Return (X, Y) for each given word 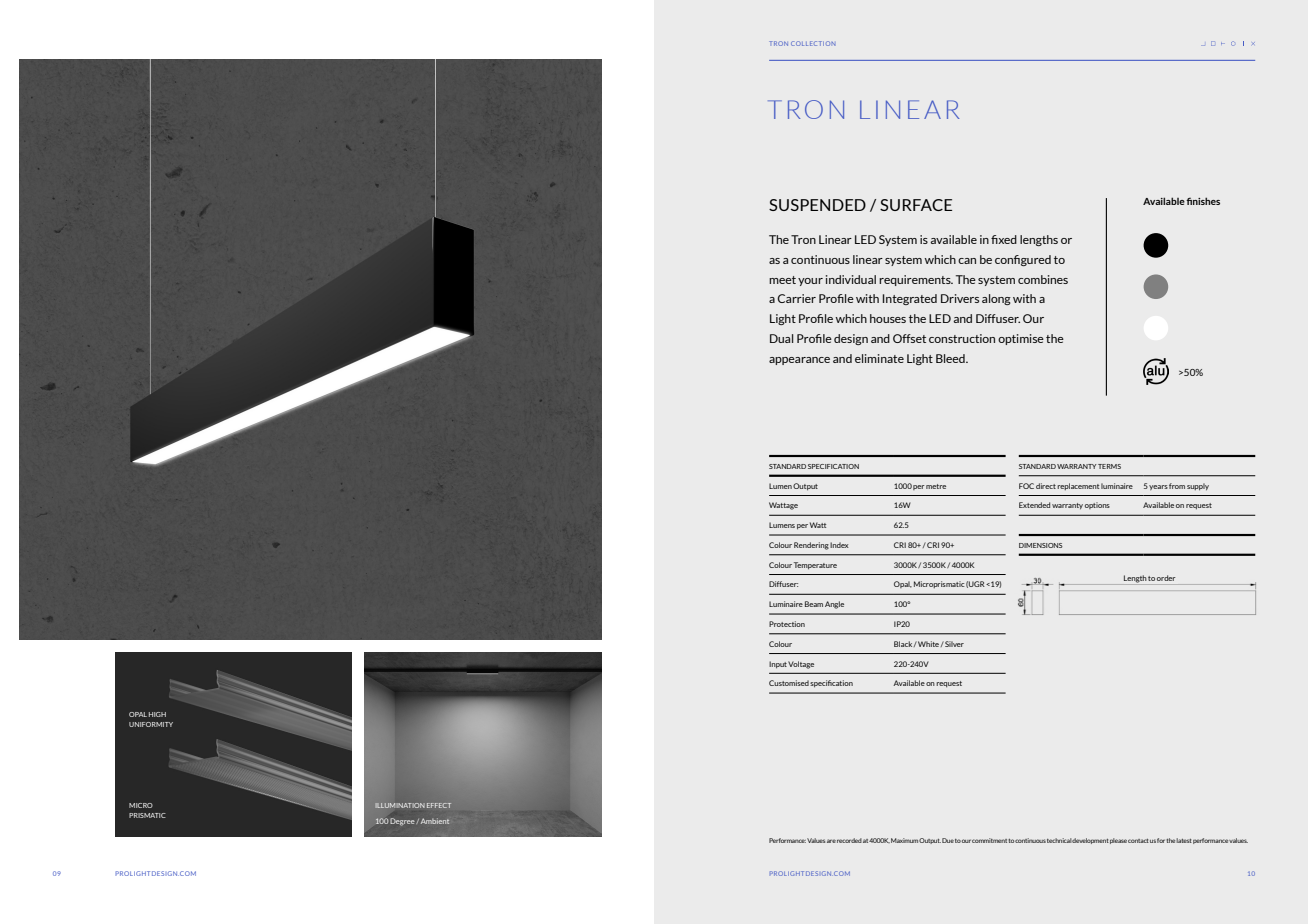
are (831, 841)
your (810, 282)
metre (936, 486)
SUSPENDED (817, 205)
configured (1023, 260)
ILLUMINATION (400, 805)
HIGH (157, 714)
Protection (787, 624)
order (1166, 578)
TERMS (1109, 466)
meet (782, 280)
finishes (1203, 201)
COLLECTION (813, 43)
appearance (799, 361)
